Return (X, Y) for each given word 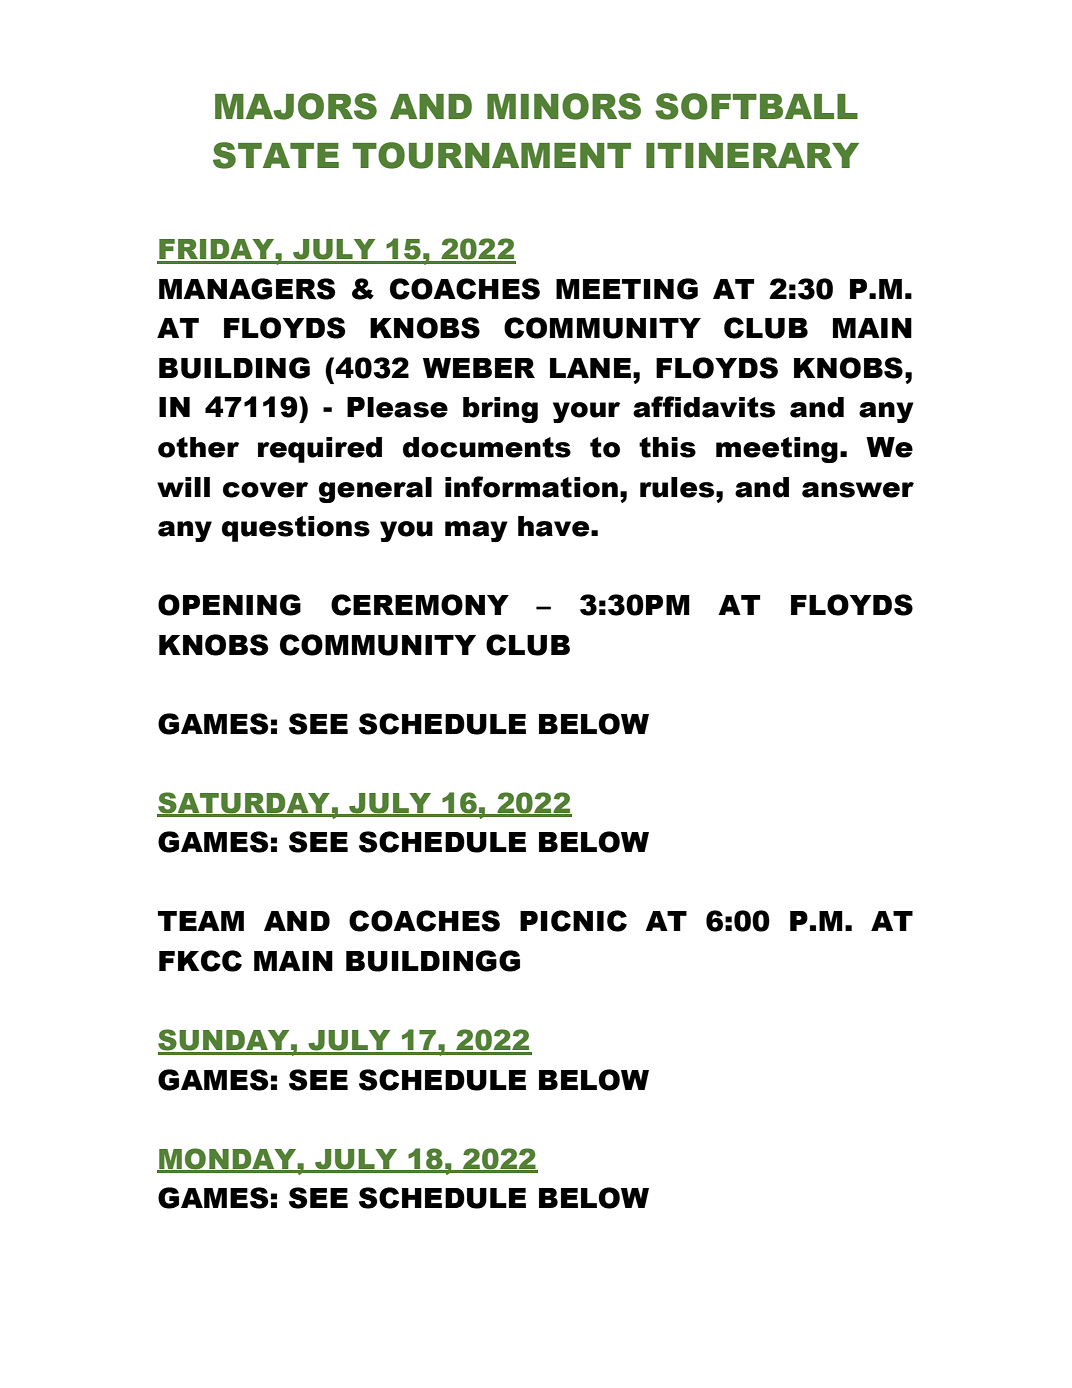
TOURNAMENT (491, 155)
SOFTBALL (756, 106)
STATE (276, 155)
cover (265, 490)
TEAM (201, 921)
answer (858, 490)
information (531, 487)
